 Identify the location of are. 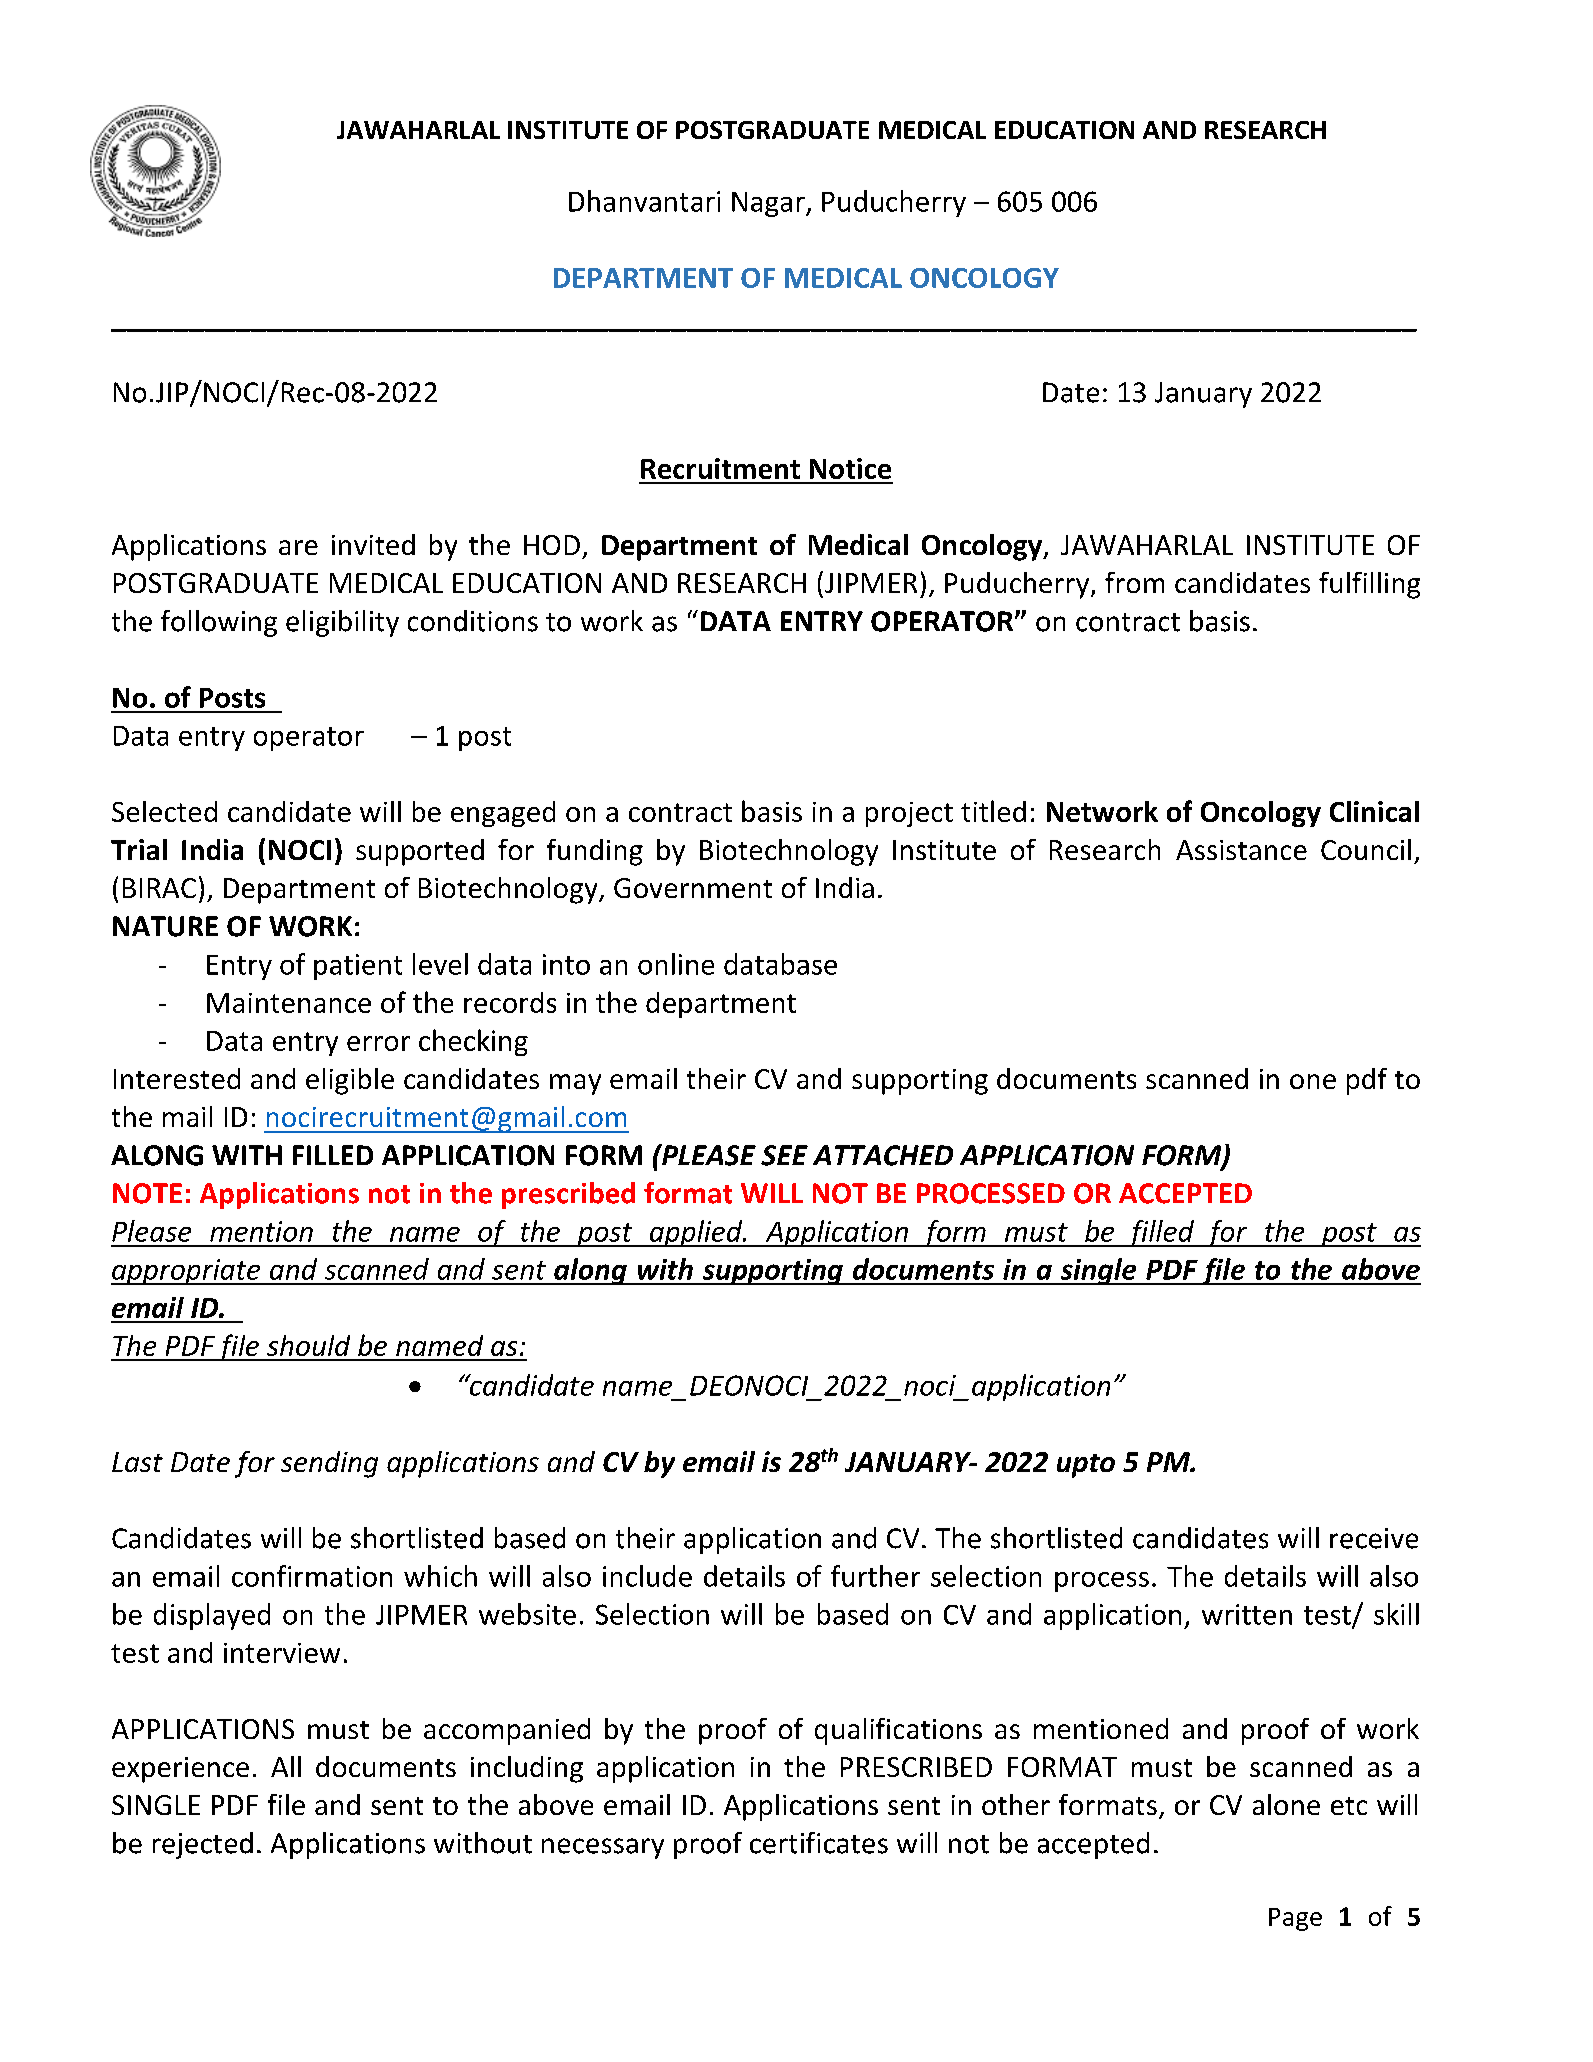
(298, 547).
